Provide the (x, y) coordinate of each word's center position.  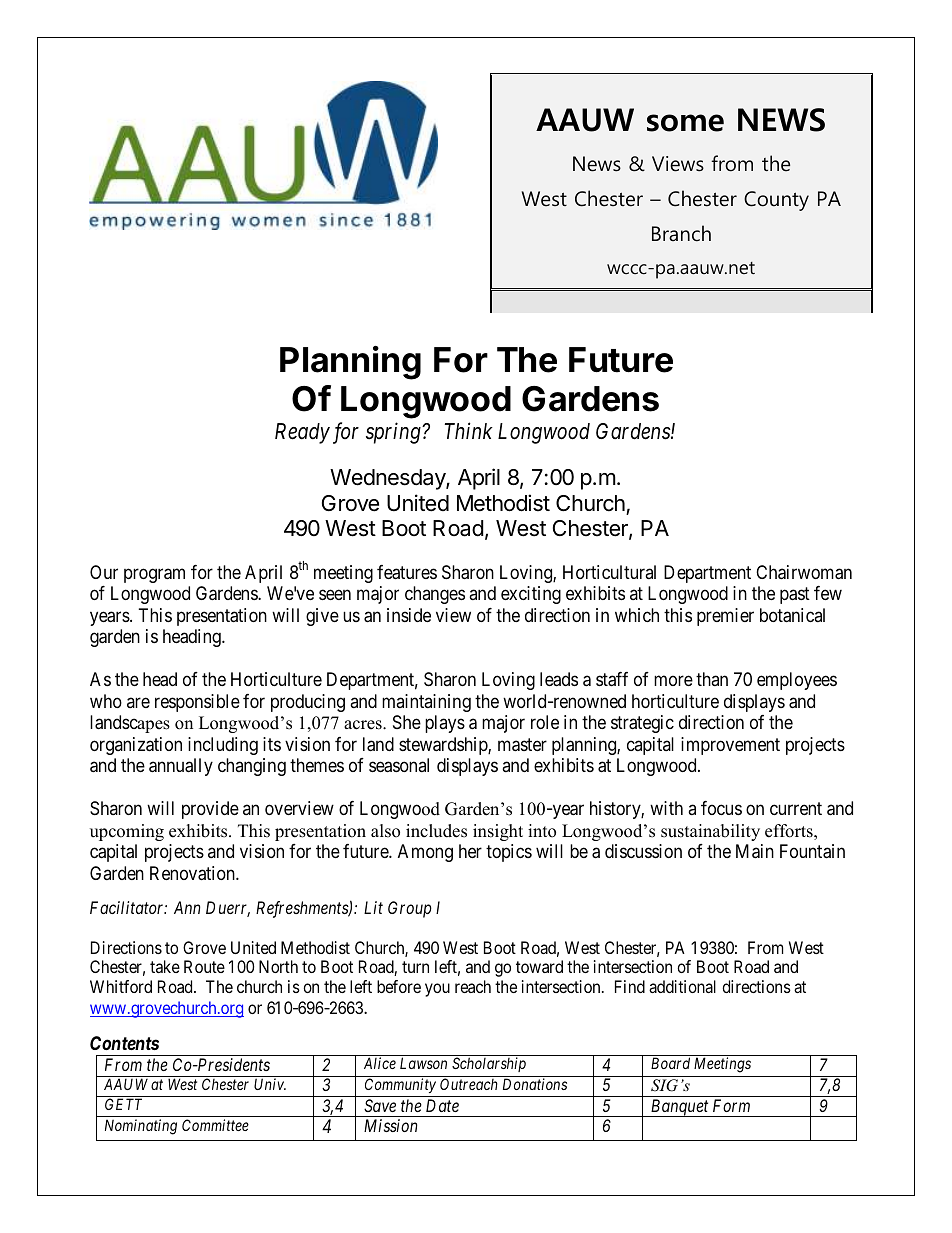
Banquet (680, 1108)
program (154, 575)
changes (435, 595)
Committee (215, 1125)
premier (725, 617)
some (685, 123)
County (776, 201)
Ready (302, 433)
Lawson (423, 1063)
